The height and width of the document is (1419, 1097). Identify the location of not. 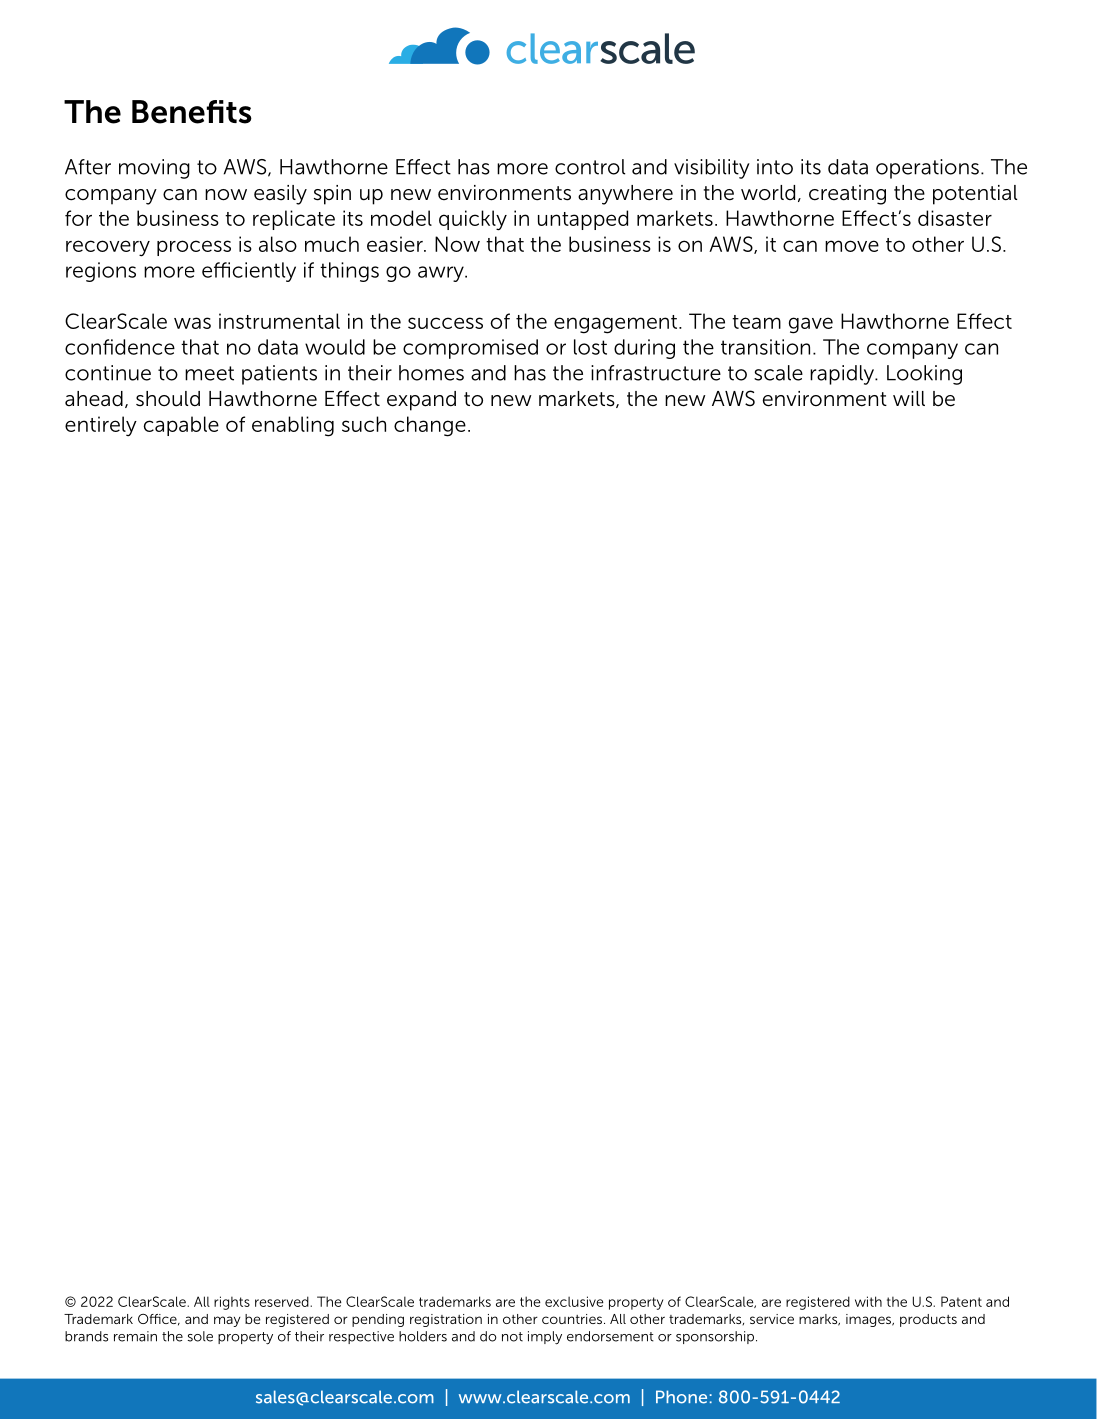
(512, 1337).
